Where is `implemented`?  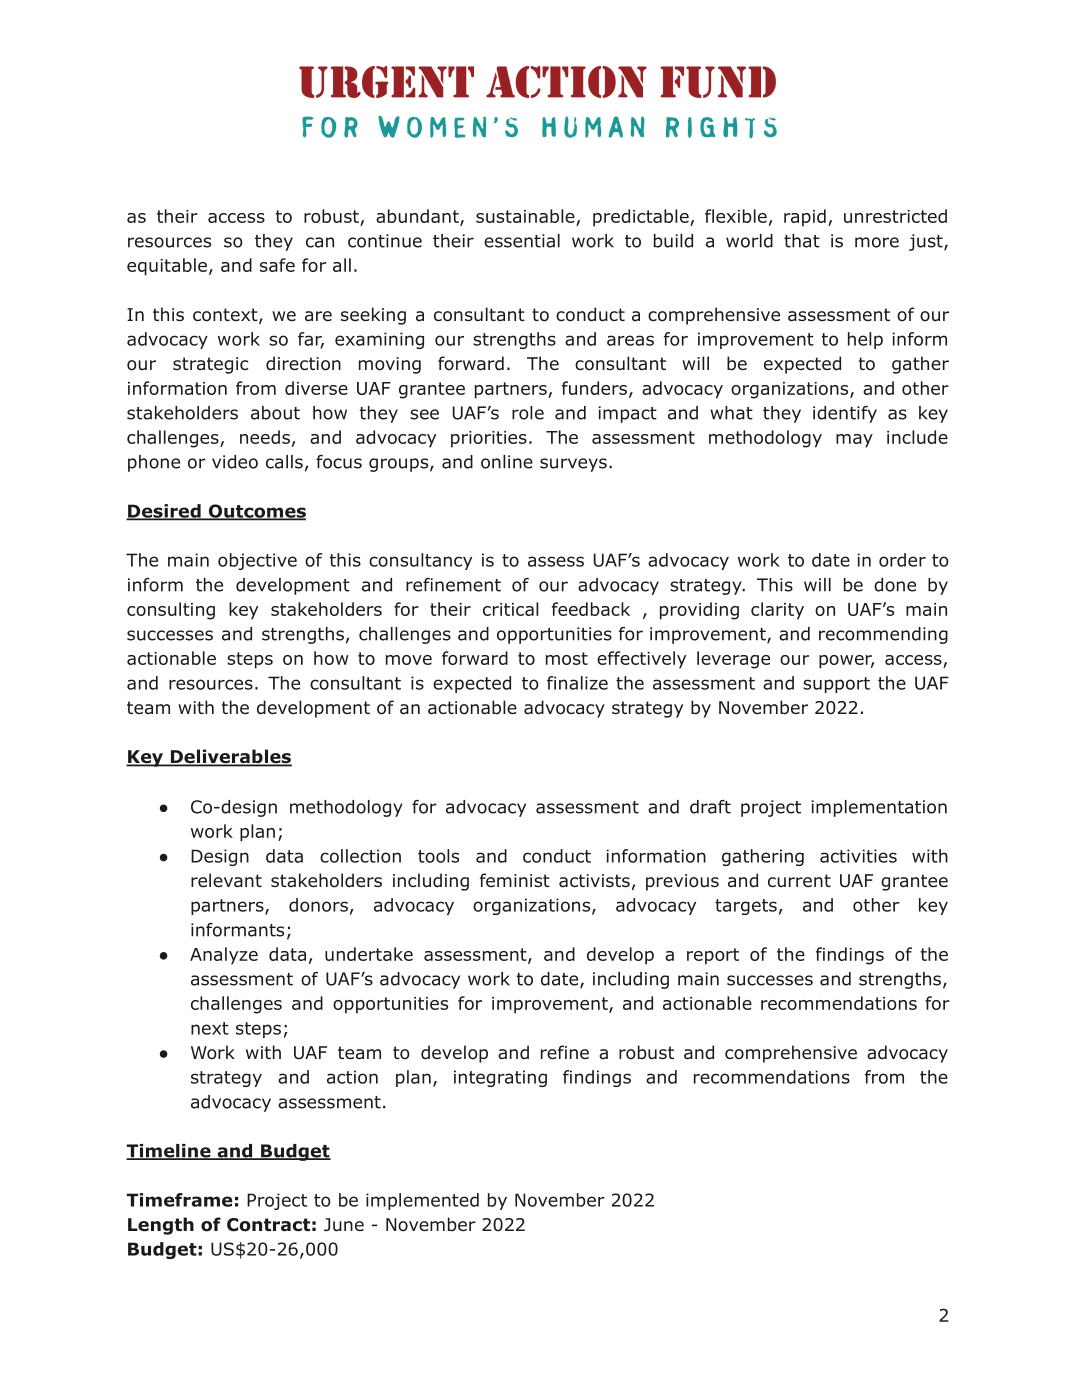
implemented is located at coordinates (422, 1201).
